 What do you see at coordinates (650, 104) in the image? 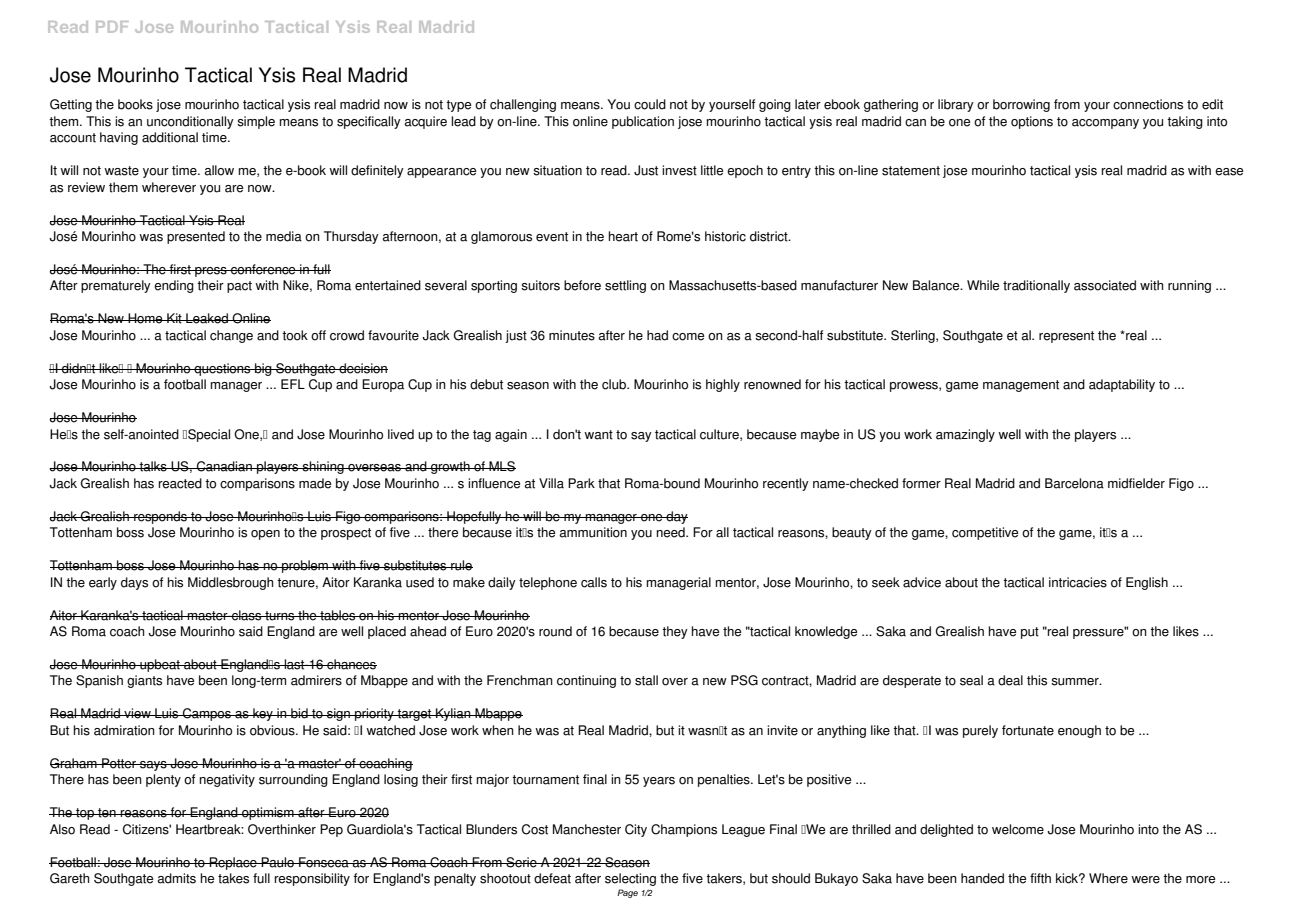
I see `could` at bounding box center [650, 104].
